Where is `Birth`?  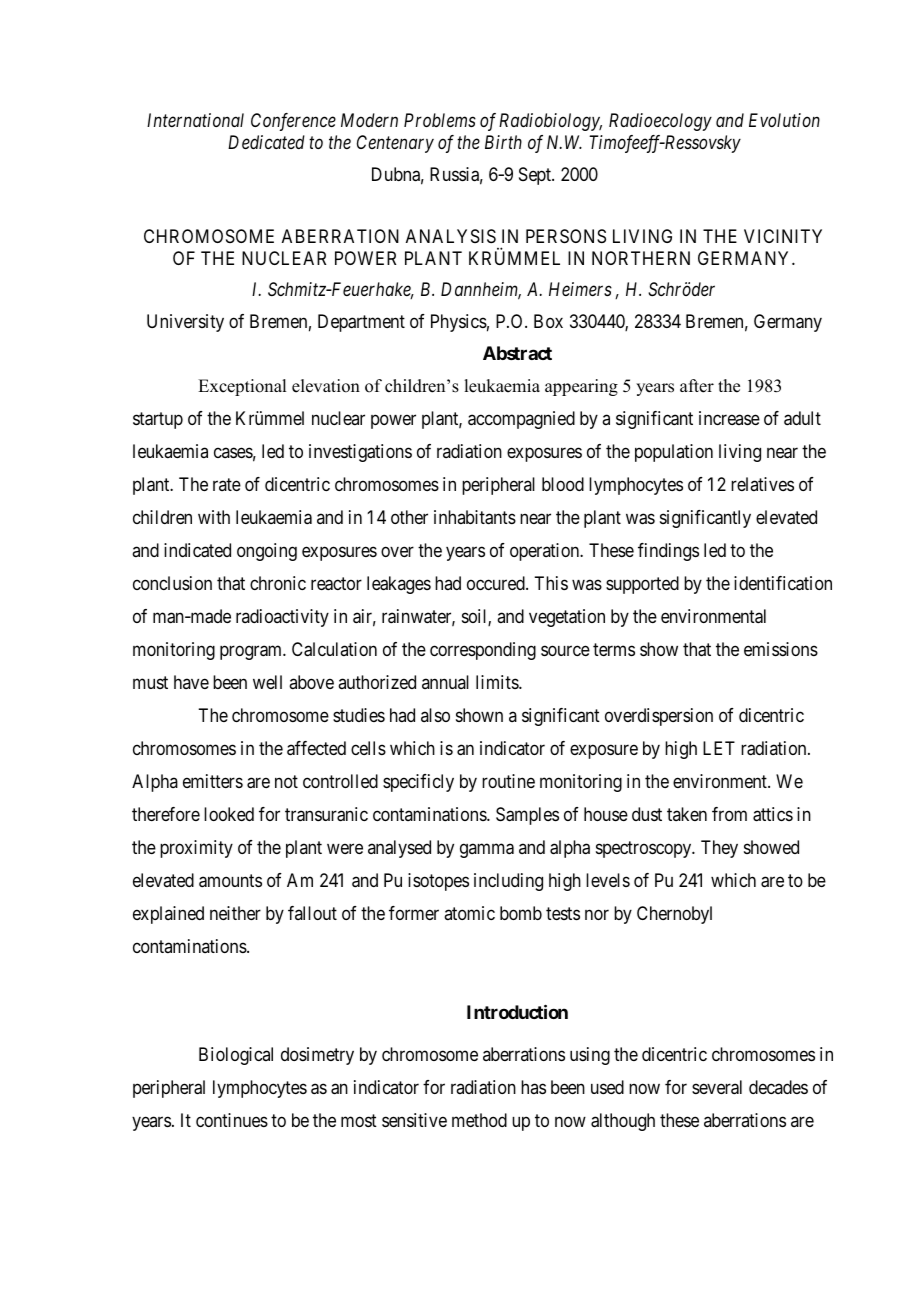 Birth is located at coordinates (503, 142).
